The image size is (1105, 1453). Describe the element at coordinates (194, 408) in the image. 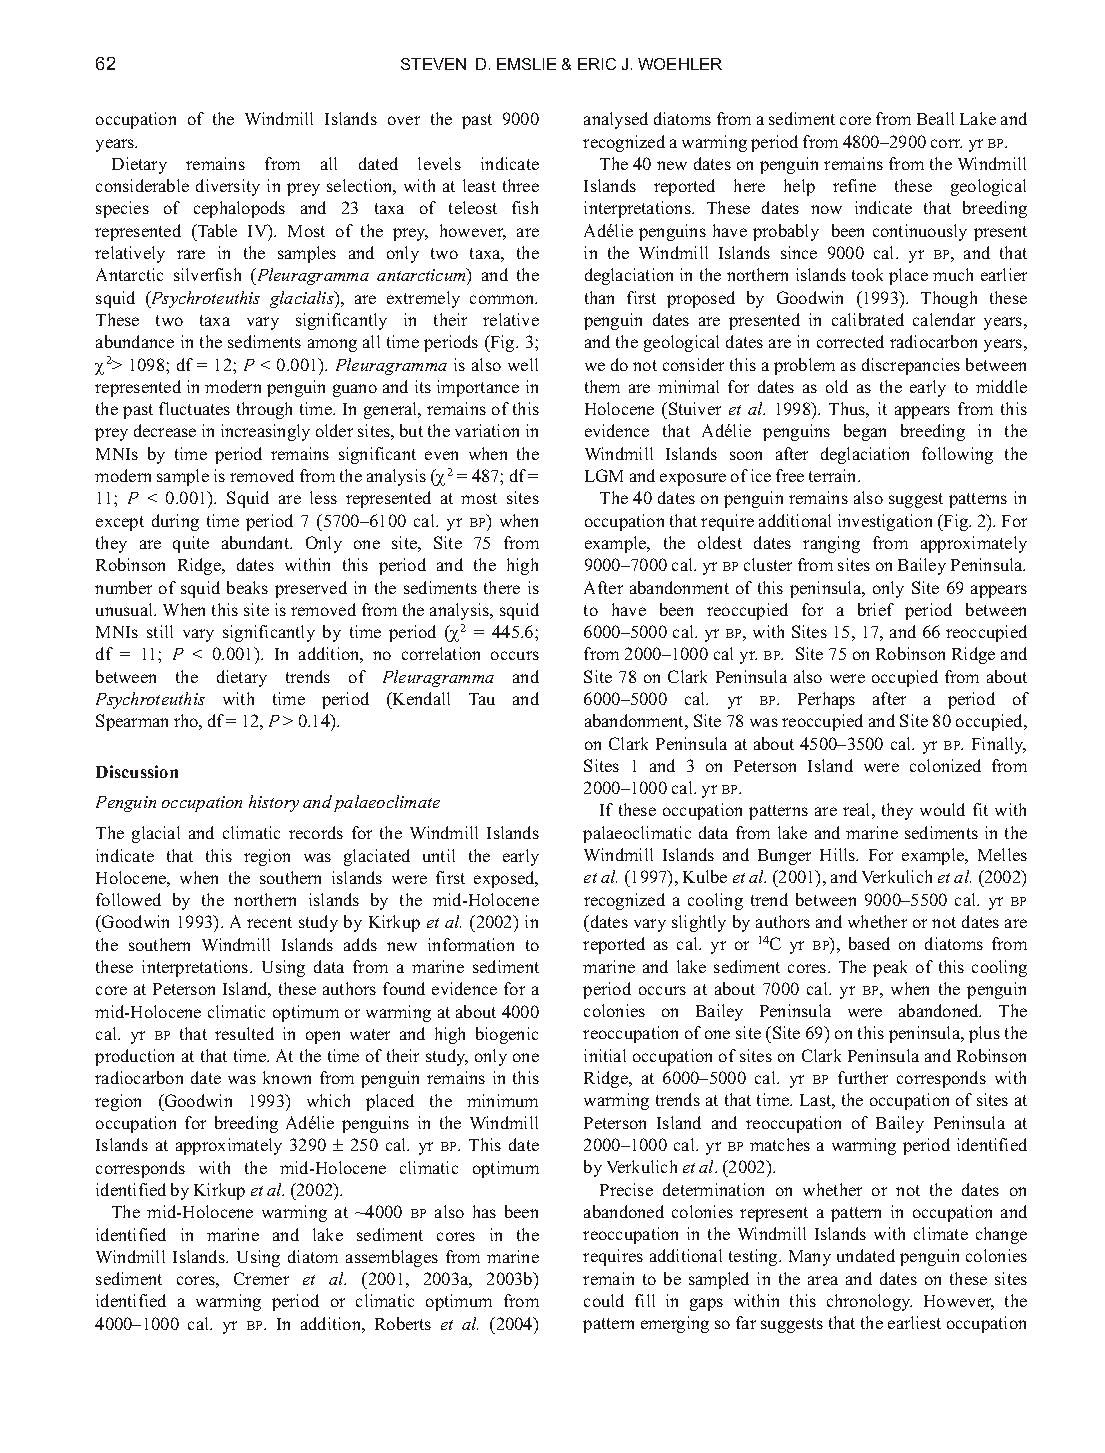

I see `fluctuates` at that location.
